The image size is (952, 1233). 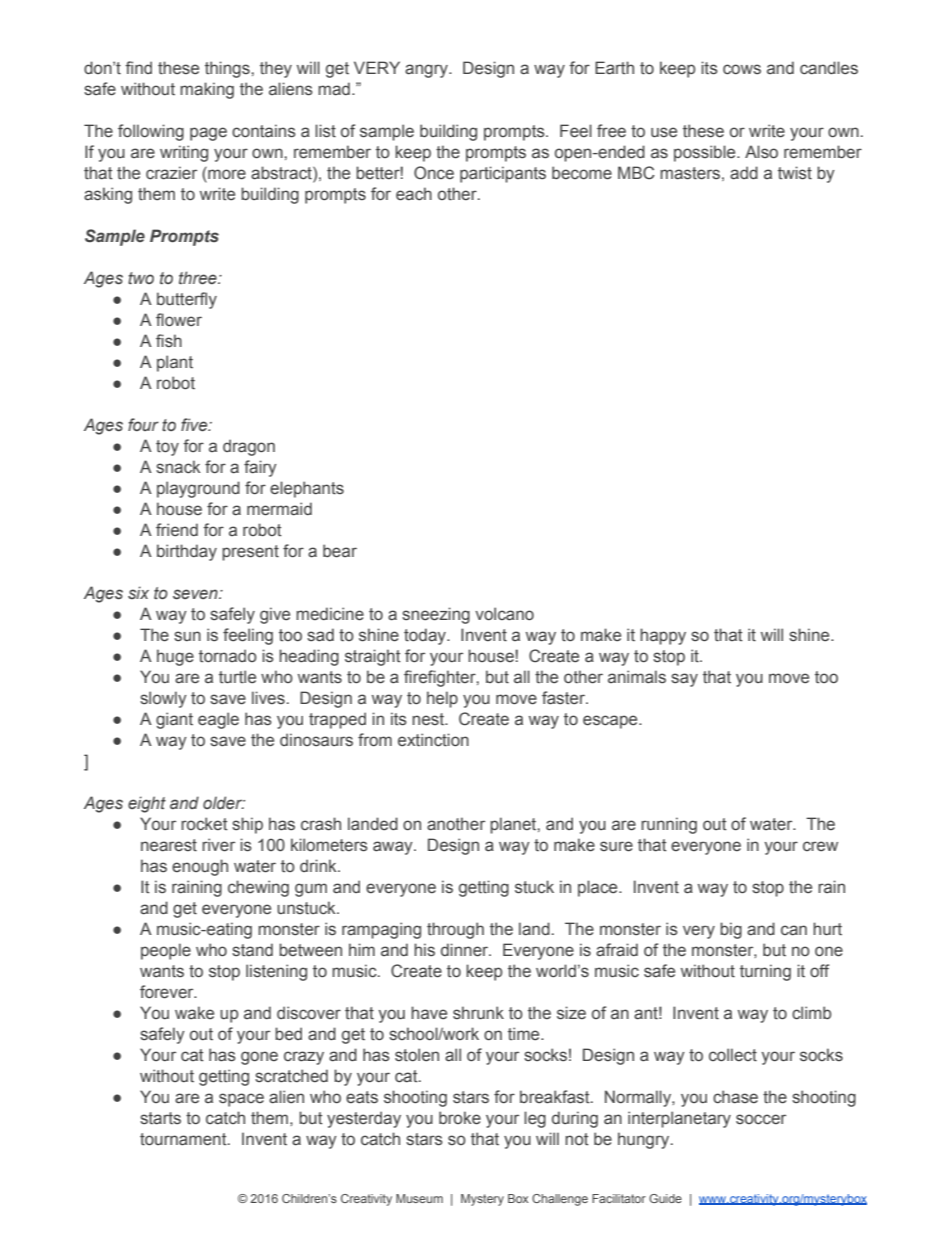 I want to click on running, so click(x=669, y=825).
